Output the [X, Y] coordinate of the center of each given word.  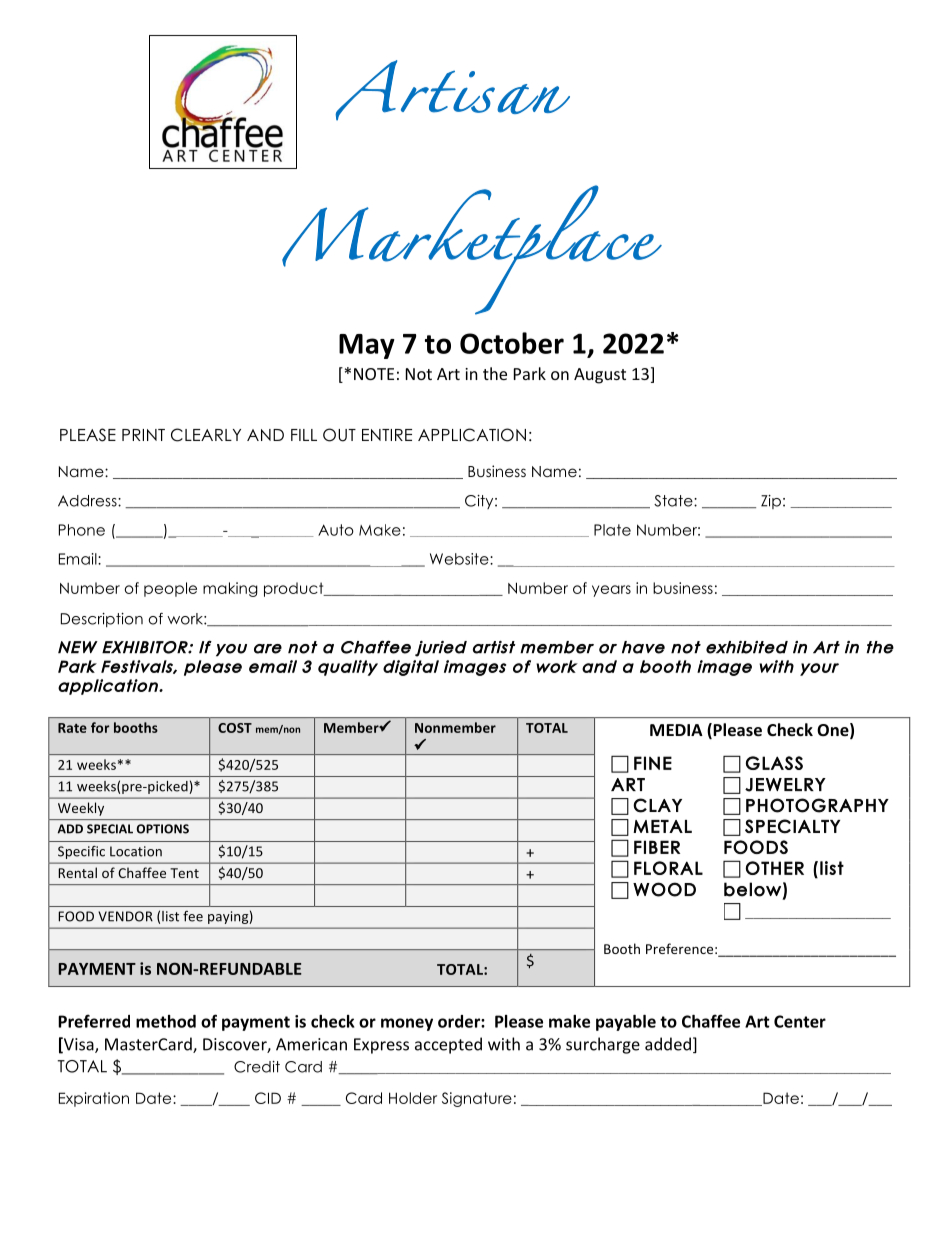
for [100, 727]
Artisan [453, 90]
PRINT [143, 435]
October [512, 343]
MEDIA [676, 730]
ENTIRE [387, 435]
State [674, 501]
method [166, 1021]
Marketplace [472, 250]
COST [235, 728]
